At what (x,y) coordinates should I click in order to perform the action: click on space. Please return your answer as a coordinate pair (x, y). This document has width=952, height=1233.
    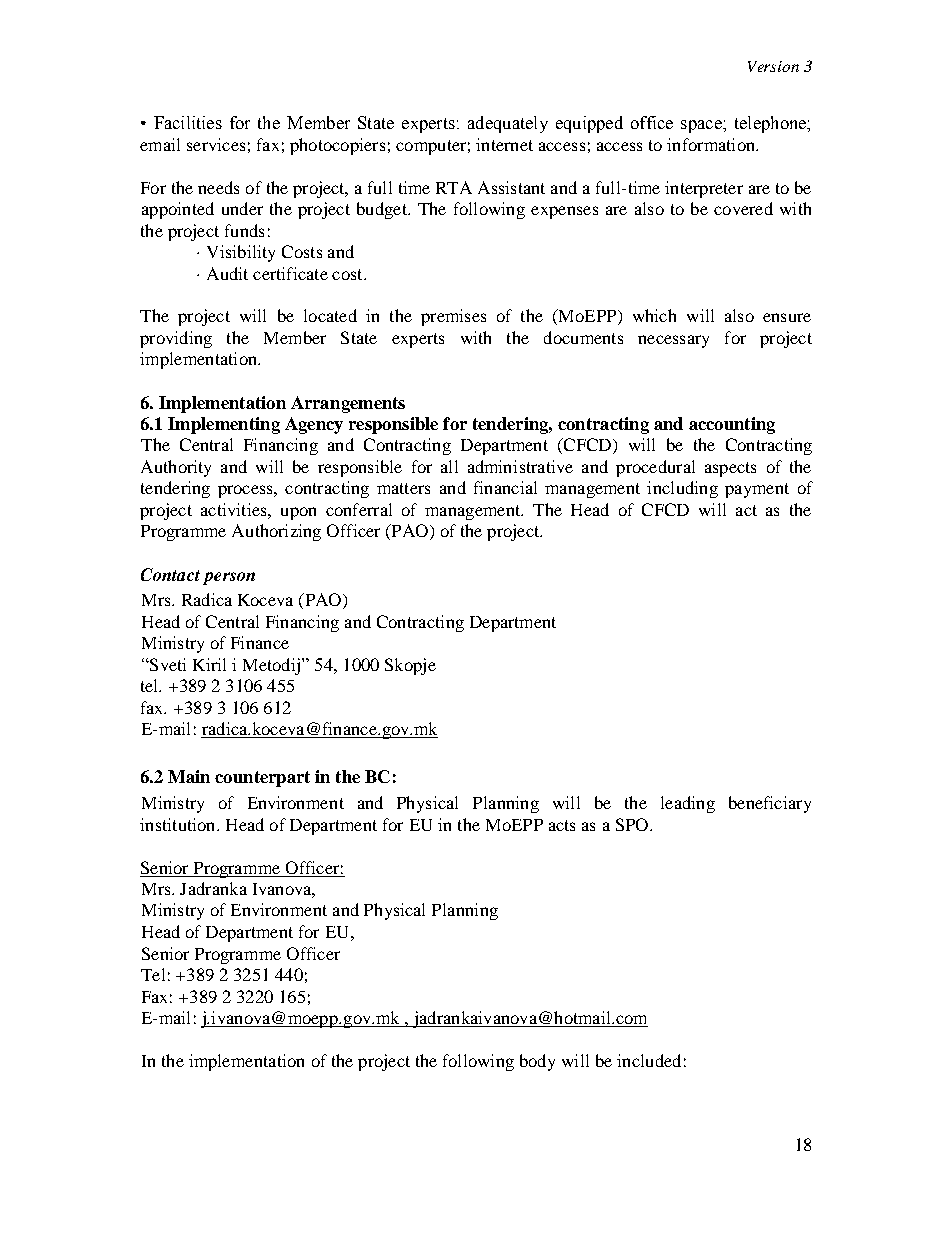
    Looking at the image, I should click on (702, 126).
